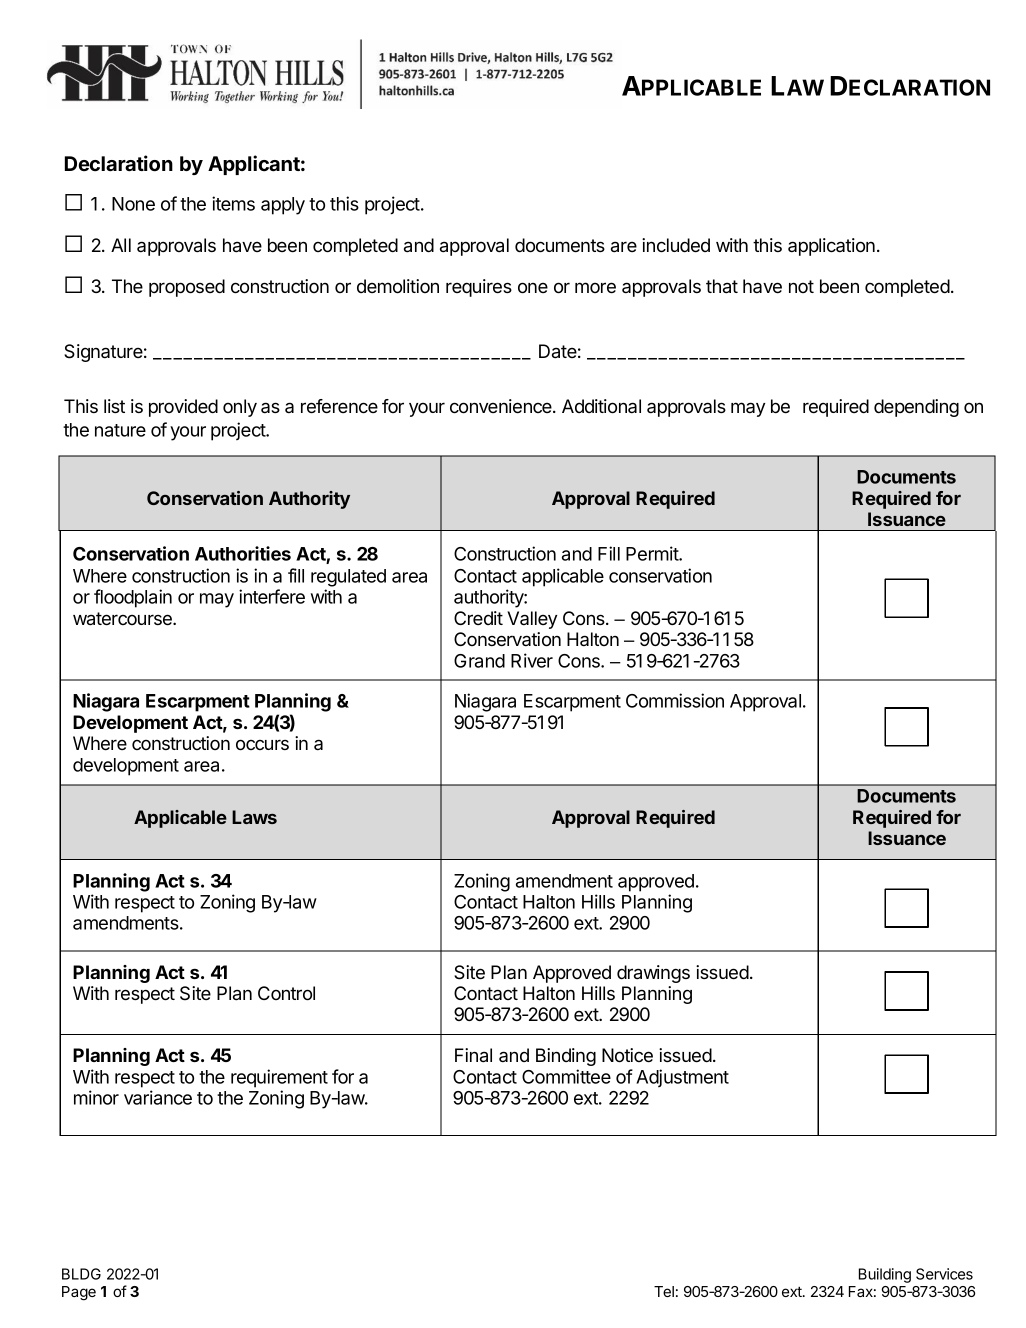  What do you see at coordinates (243, 553) in the image?
I see `Authorities` at bounding box center [243, 553].
